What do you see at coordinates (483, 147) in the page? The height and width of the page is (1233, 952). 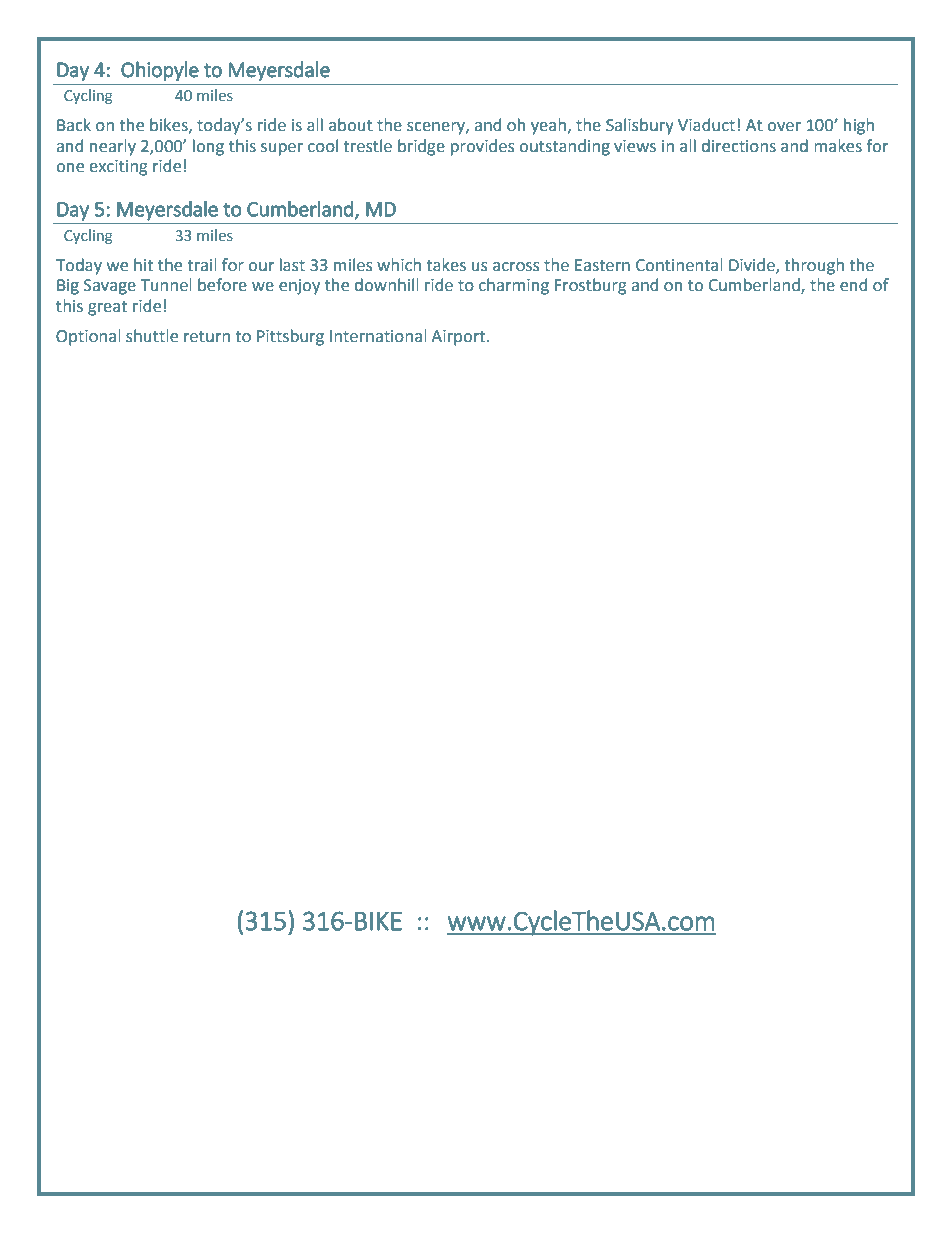 I see `provides` at bounding box center [483, 147].
